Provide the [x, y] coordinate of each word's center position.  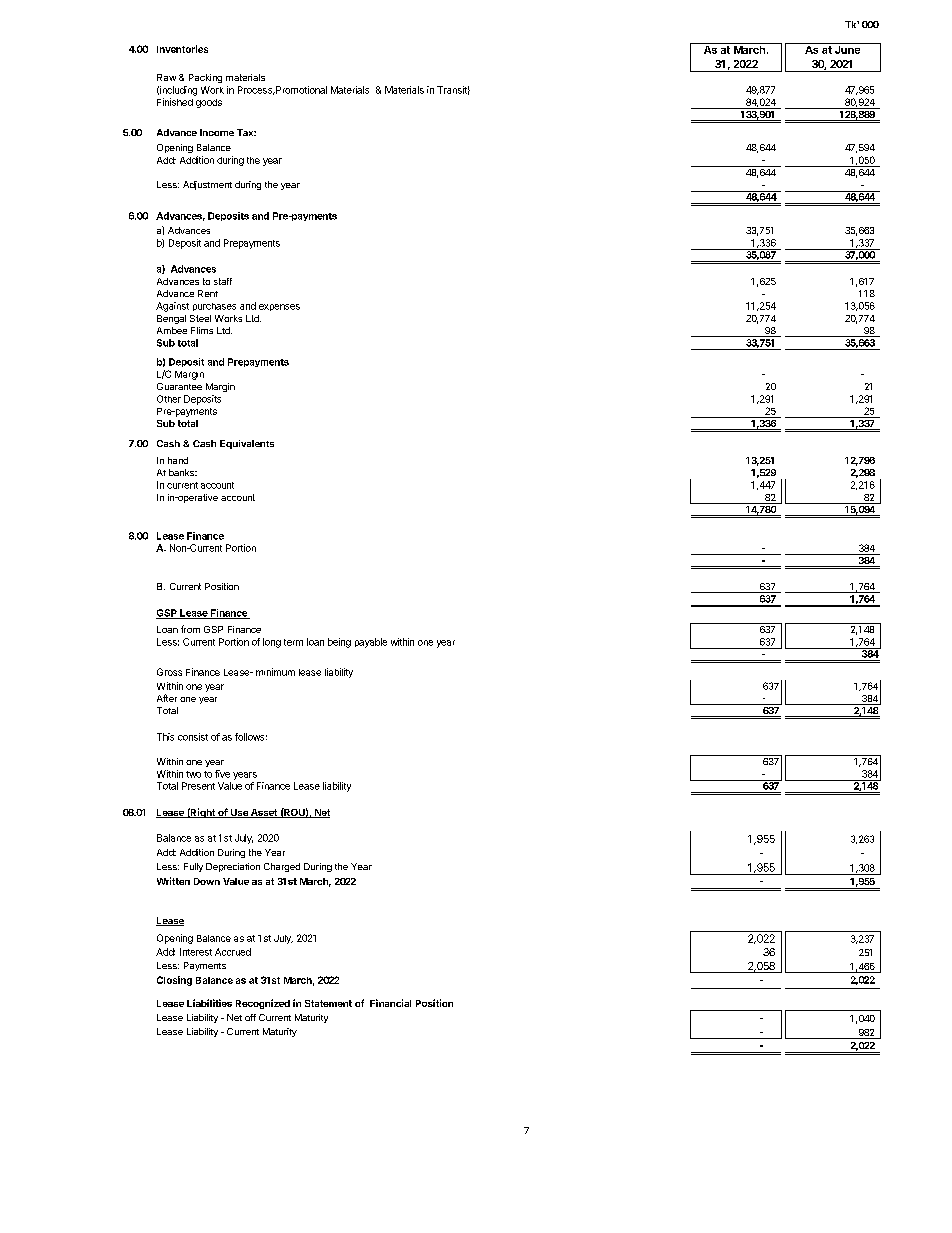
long [272, 643]
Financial [390, 1003]
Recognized [263, 1004]
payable [371, 643]
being [339, 643]
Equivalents [247, 444]
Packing [205, 78]
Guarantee [179, 386]
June [848, 48]
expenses [279, 307]
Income [217, 132]
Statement [328, 1003]
